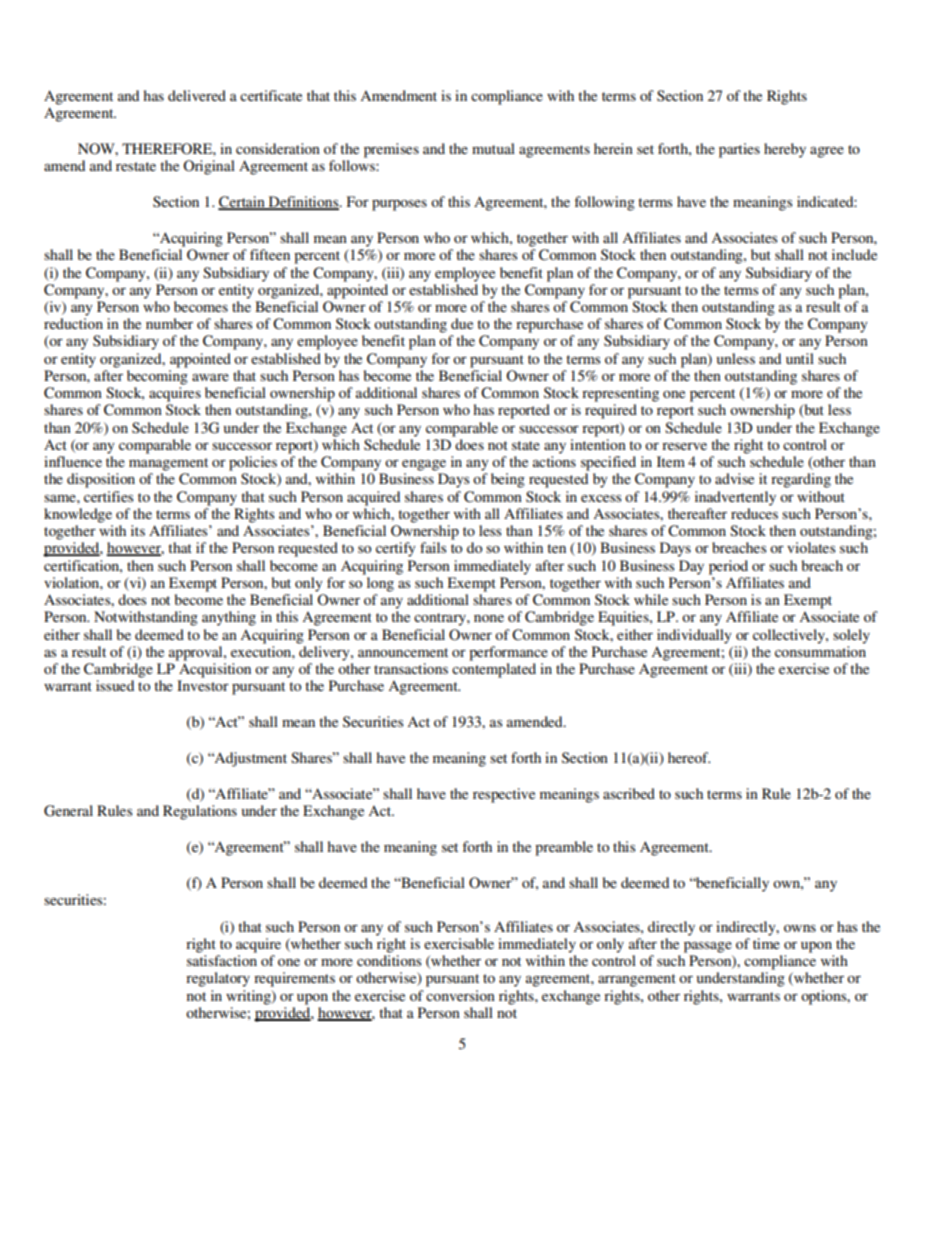 Image resolution: width=952 pixels, height=1233 pixels. I want to click on mutual, so click(493, 148).
